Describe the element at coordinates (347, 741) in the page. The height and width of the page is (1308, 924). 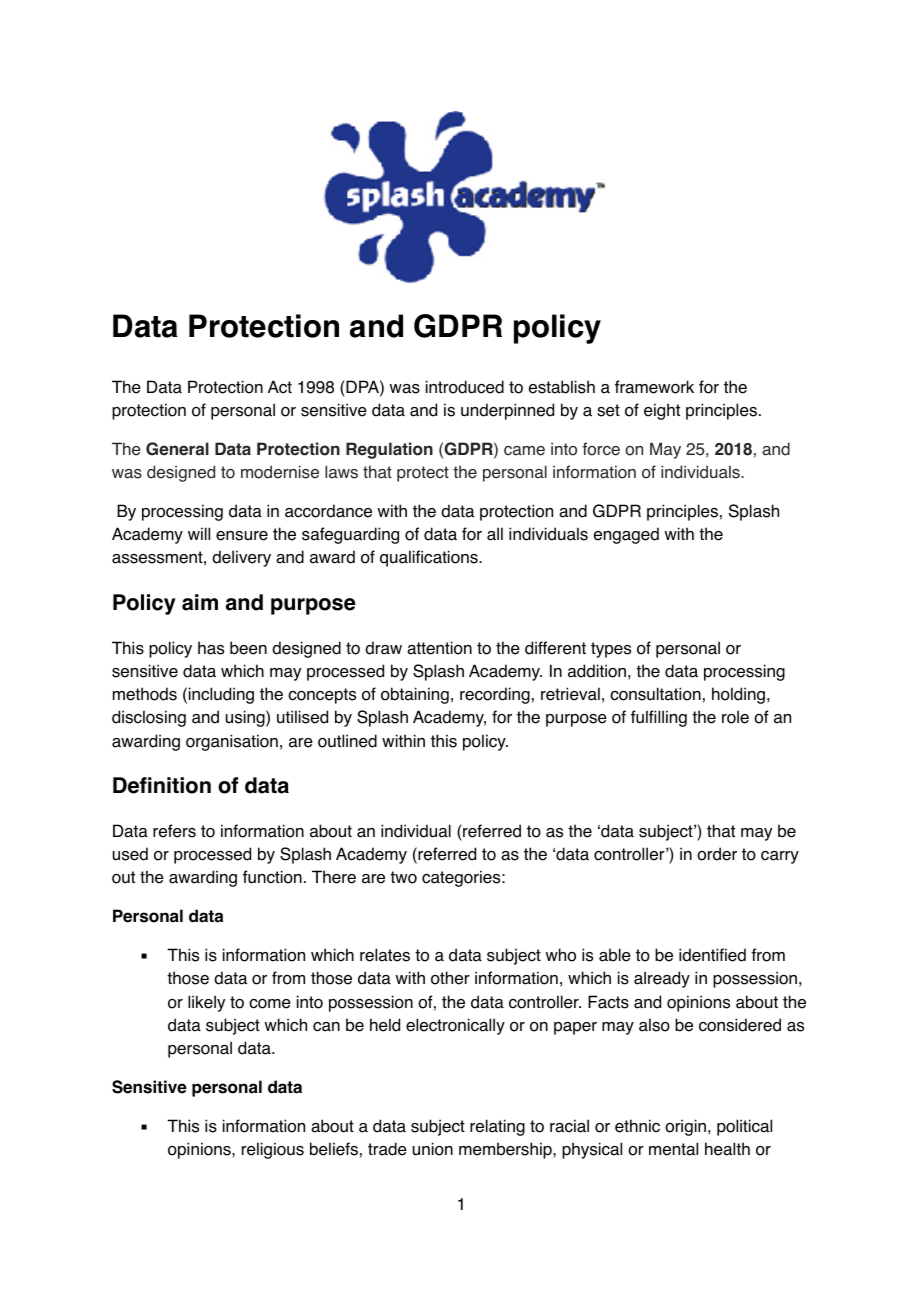
I see `outlined` at that location.
